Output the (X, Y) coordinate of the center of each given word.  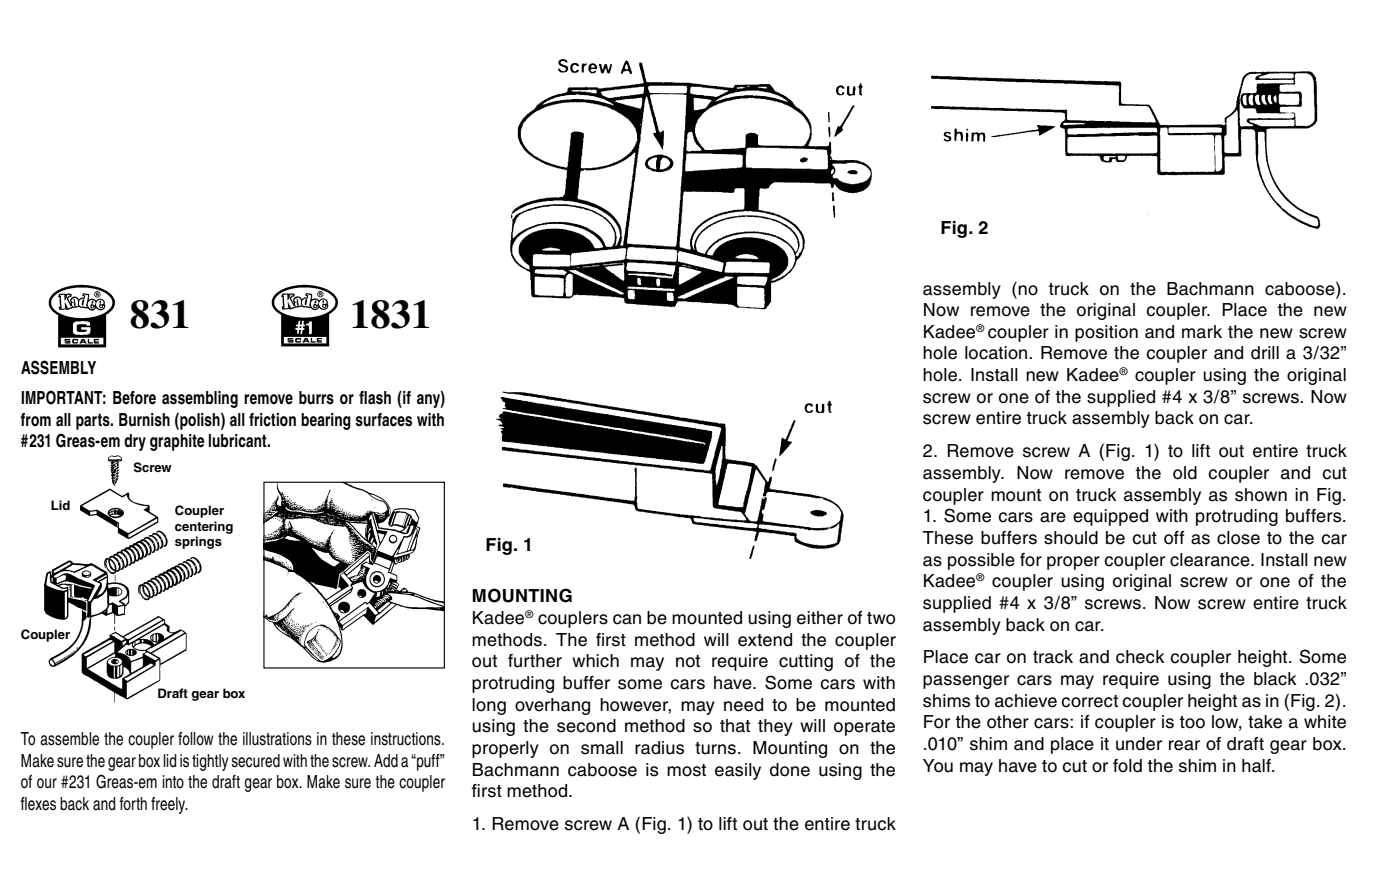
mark (1202, 332)
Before (134, 398)
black (1275, 679)
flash (375, 398)
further (535, 661)
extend (765, 640)
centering (204, 527)
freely (169, 805)
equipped (1110, 517)
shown (1261, 495)
